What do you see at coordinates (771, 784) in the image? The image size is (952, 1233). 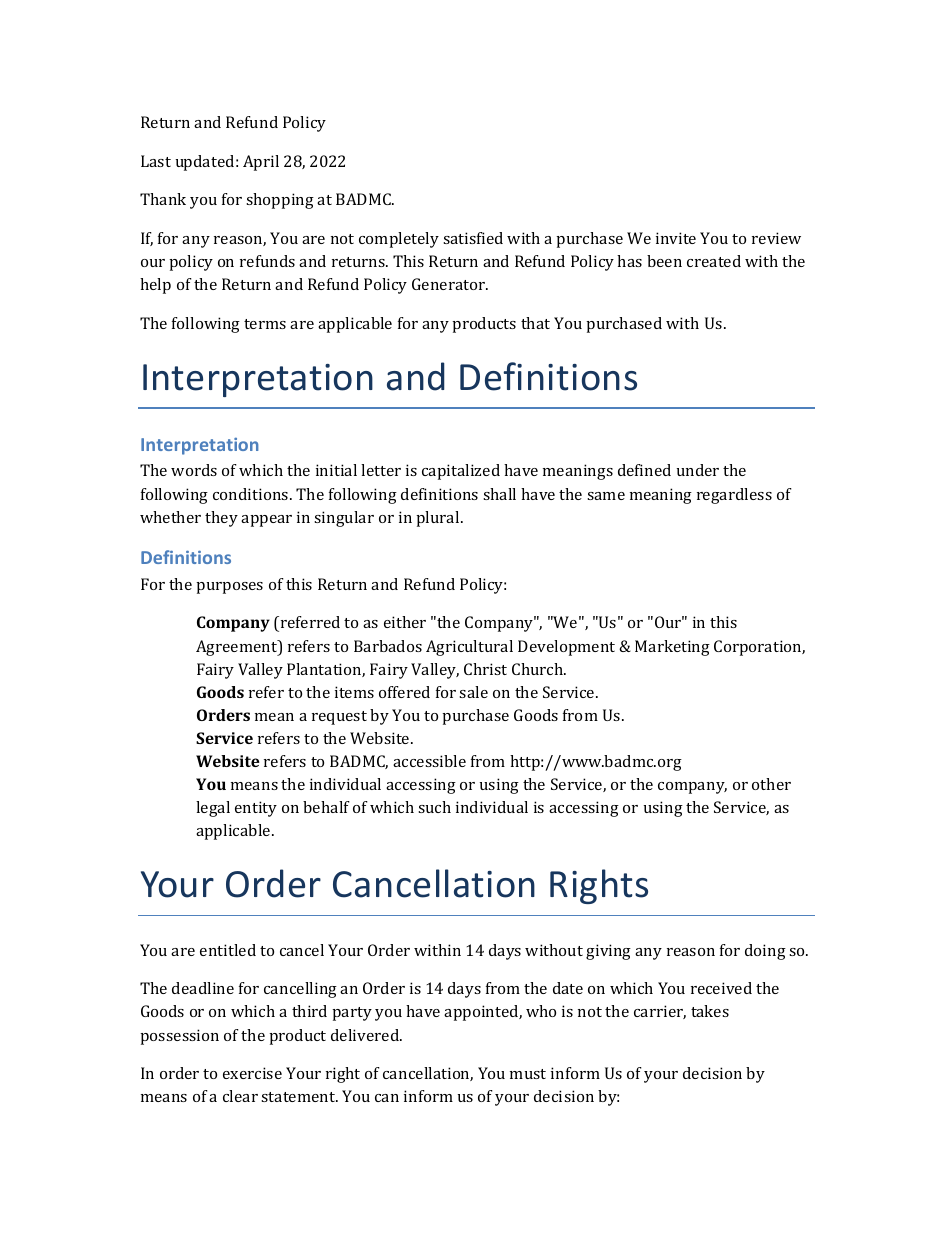 I see `other` at bounding box center [771, 784].
